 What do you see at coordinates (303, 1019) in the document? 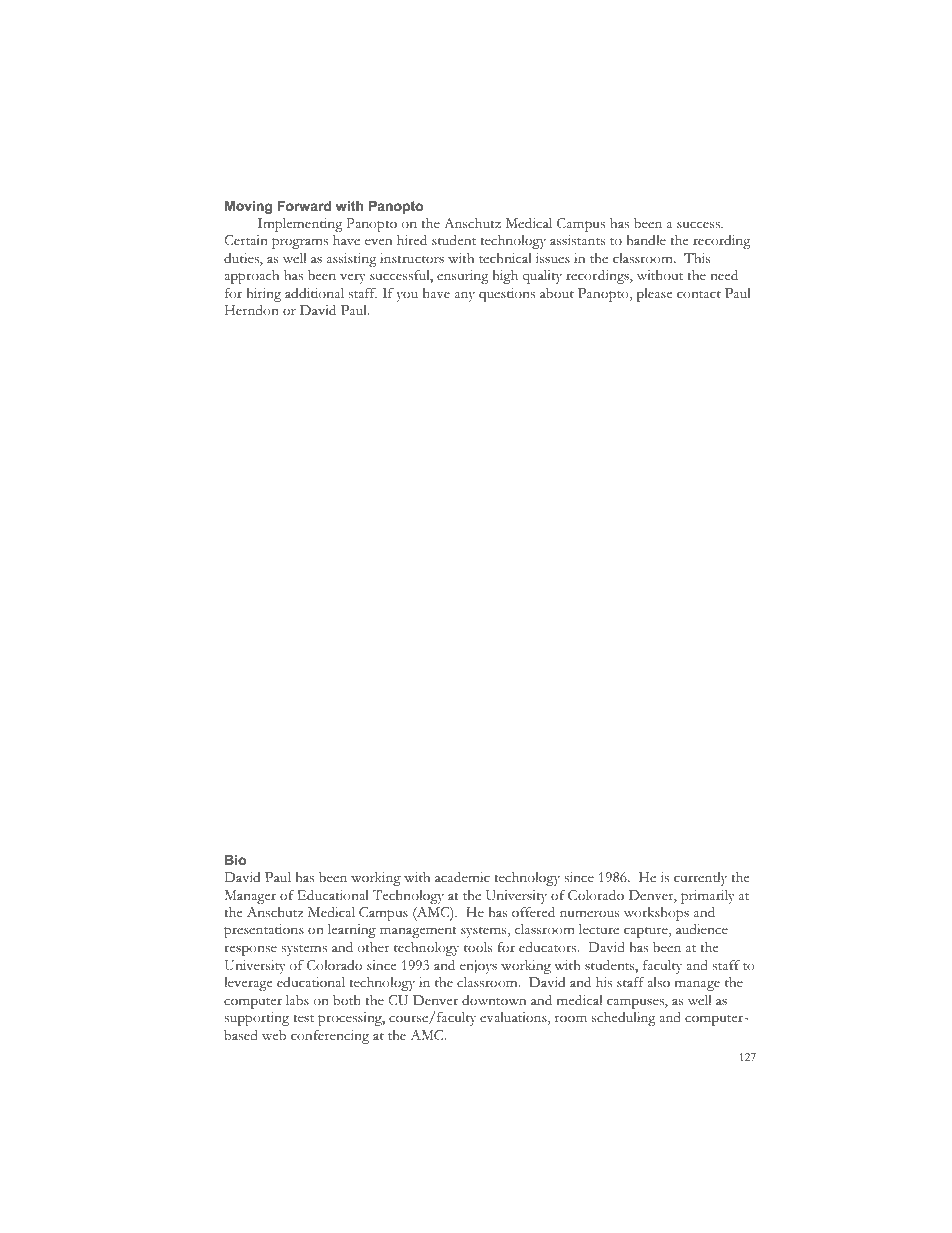
I see `test` at bounding box center [303, 1019].
